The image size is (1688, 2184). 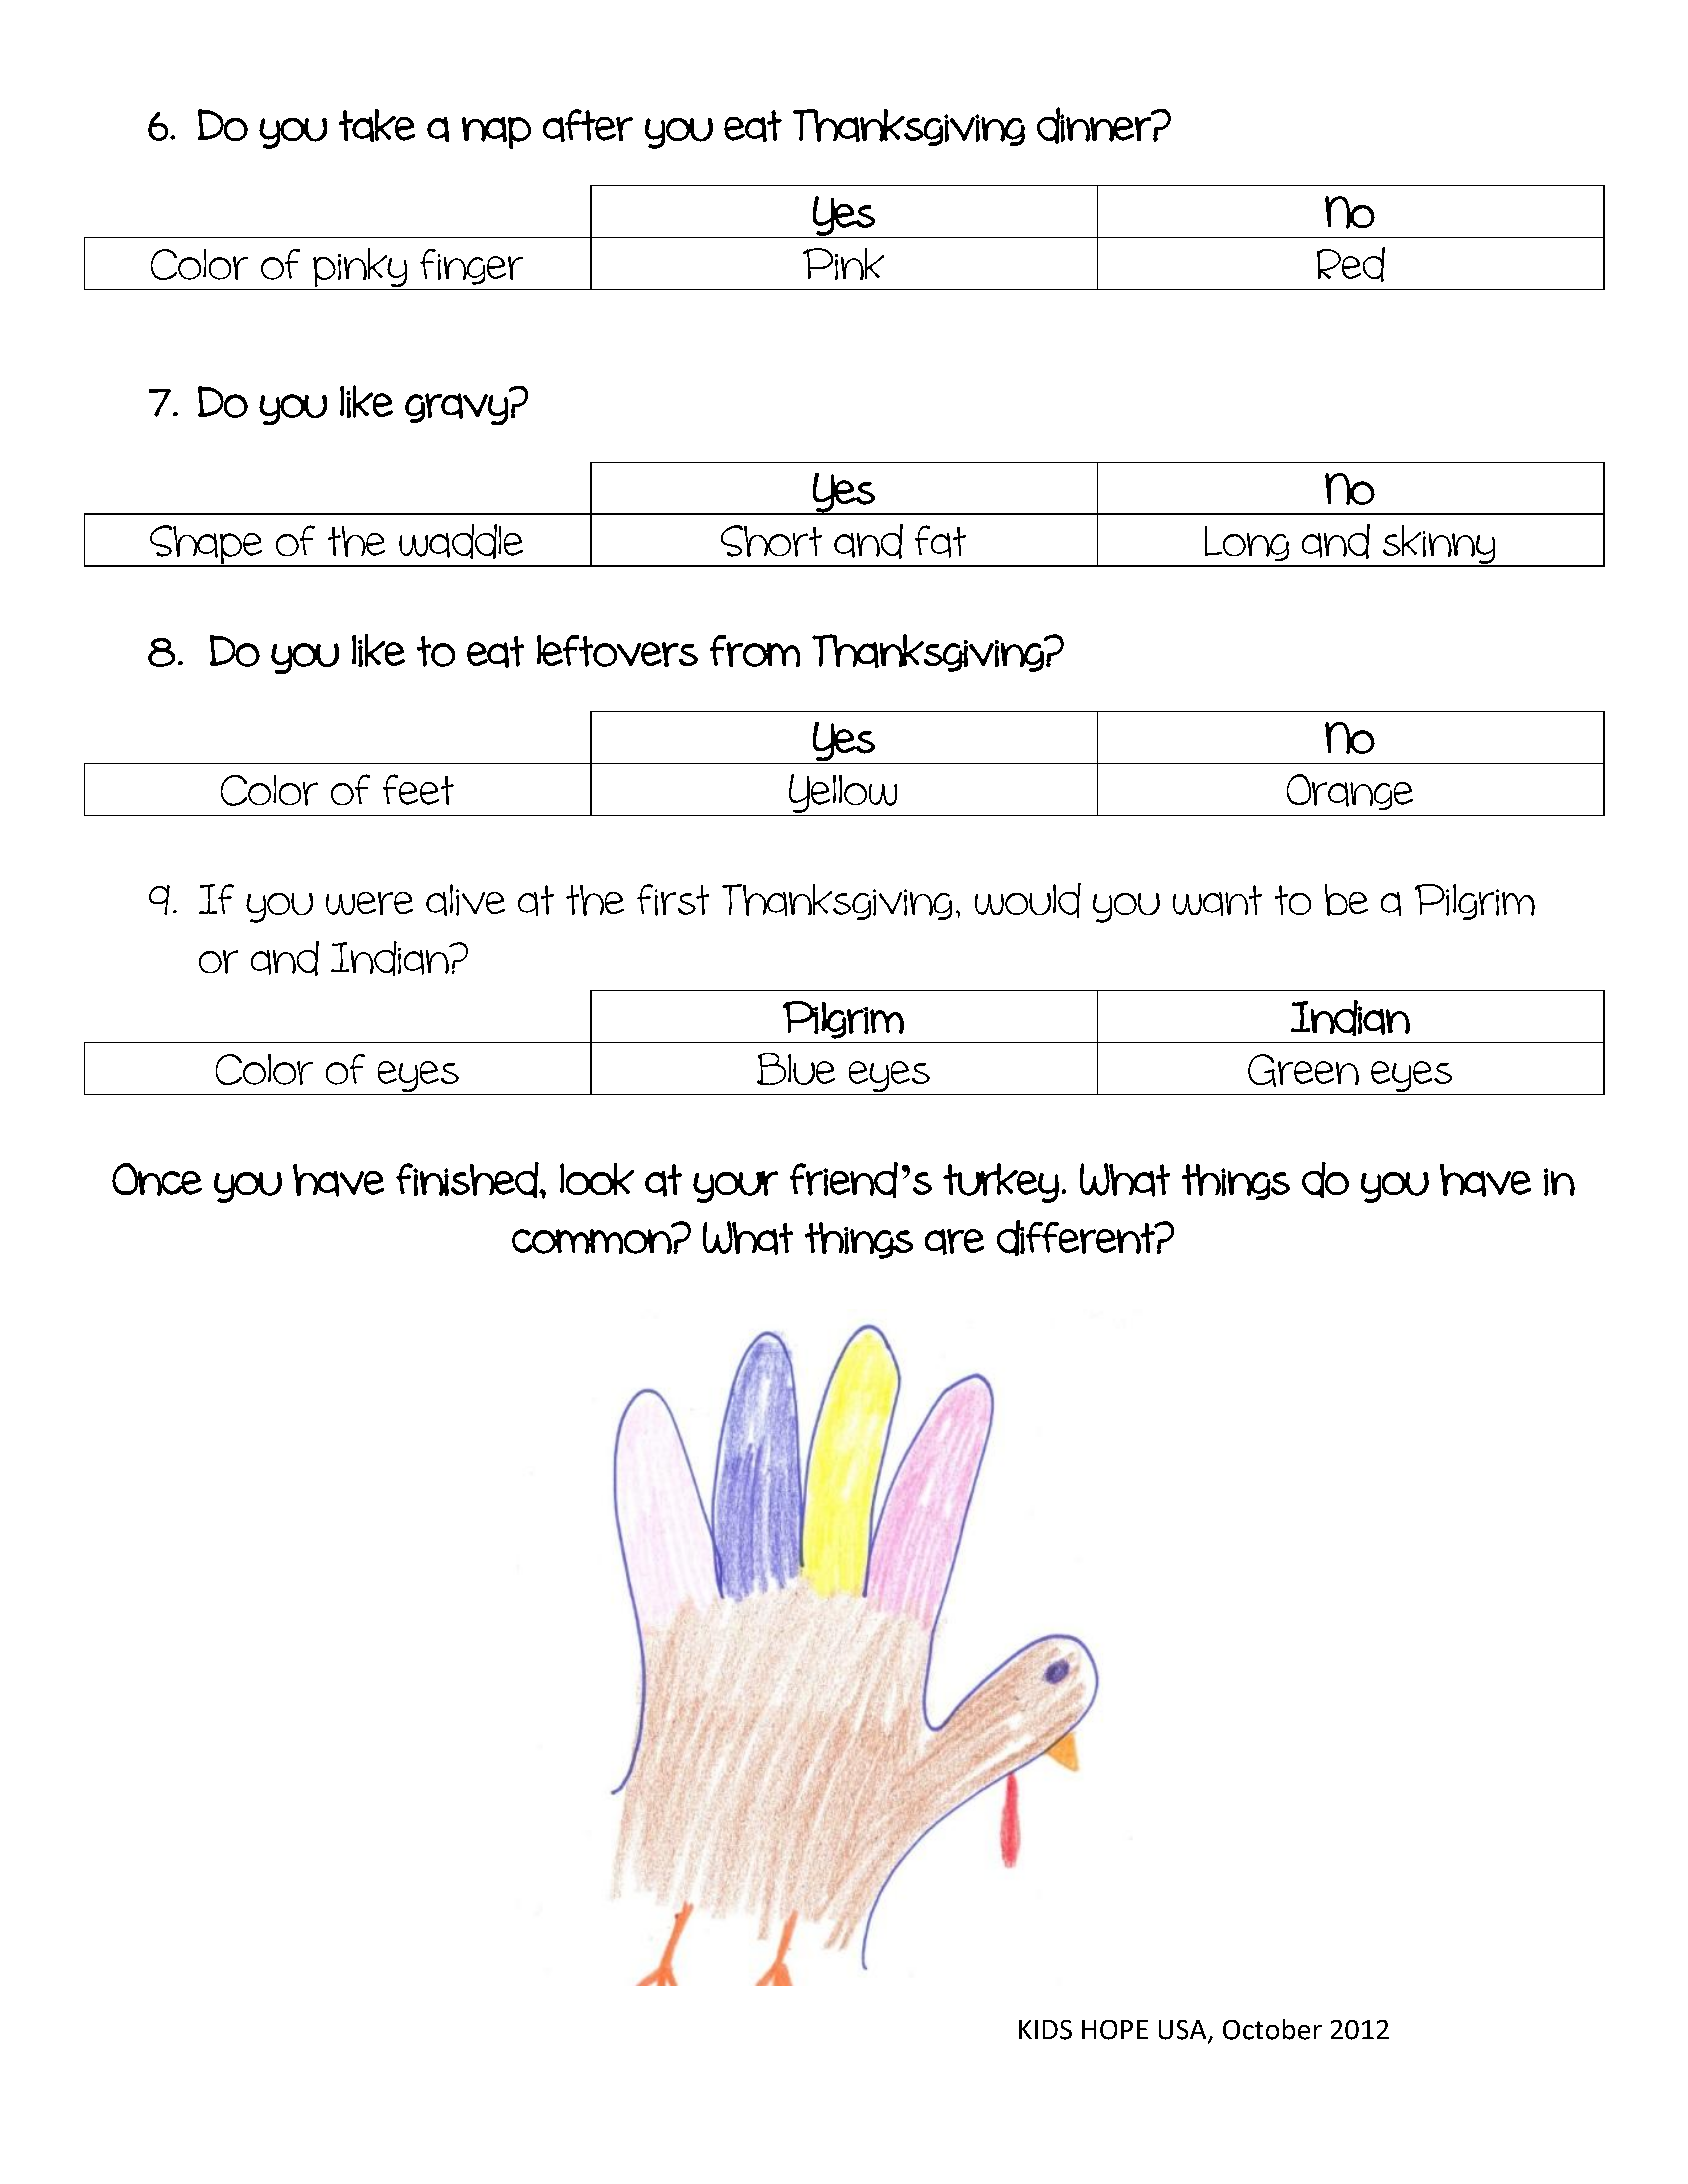 What do you see at coordinates (843, 793) in the image?
I see `Yellow` at bounding box center [843, 793].
